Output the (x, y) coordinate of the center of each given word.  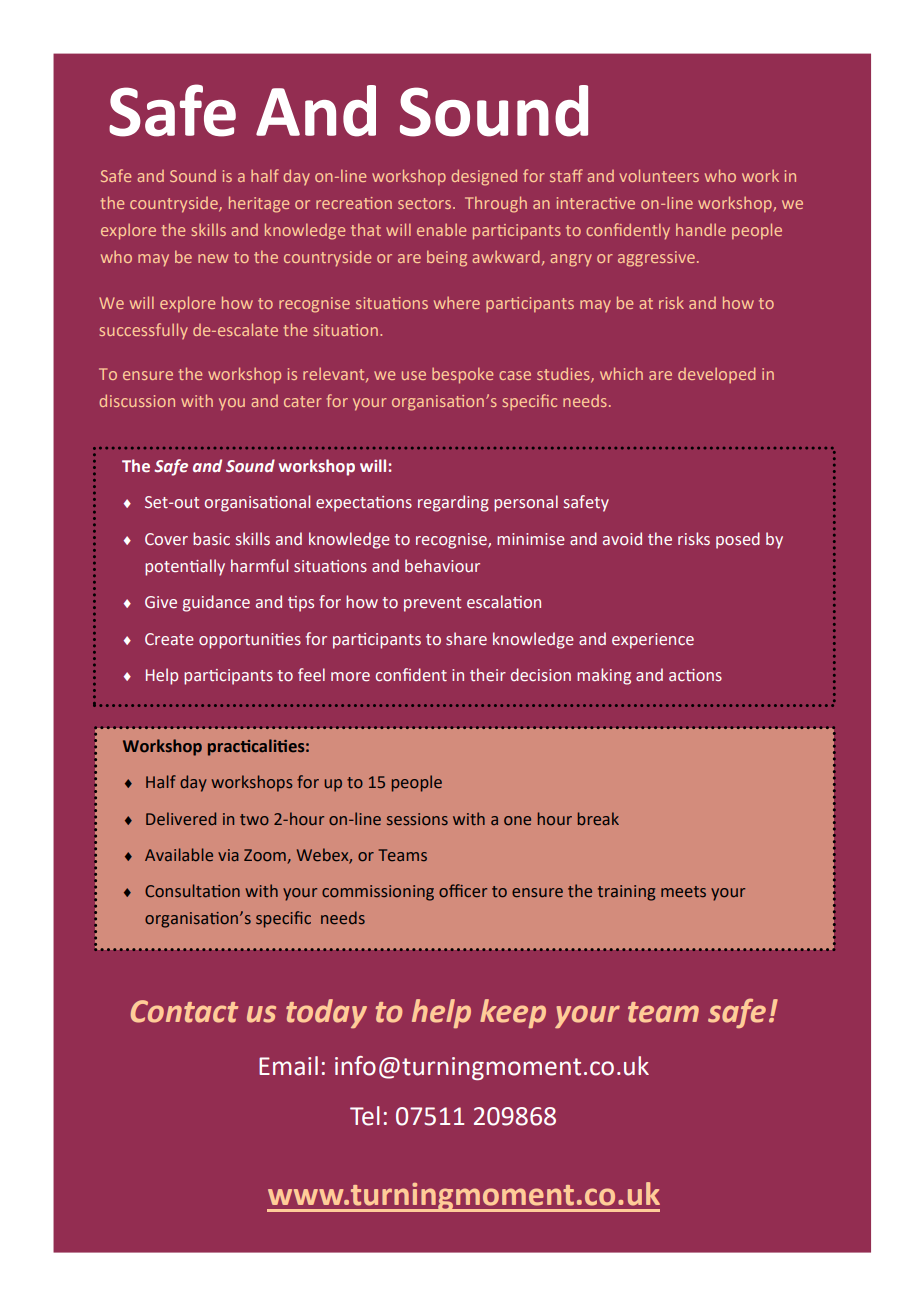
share (466, 639)
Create (169, 639)
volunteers (659, 175)
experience (653, 641)
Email (288, 1066)
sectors (424, 203)
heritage (259, 204)
